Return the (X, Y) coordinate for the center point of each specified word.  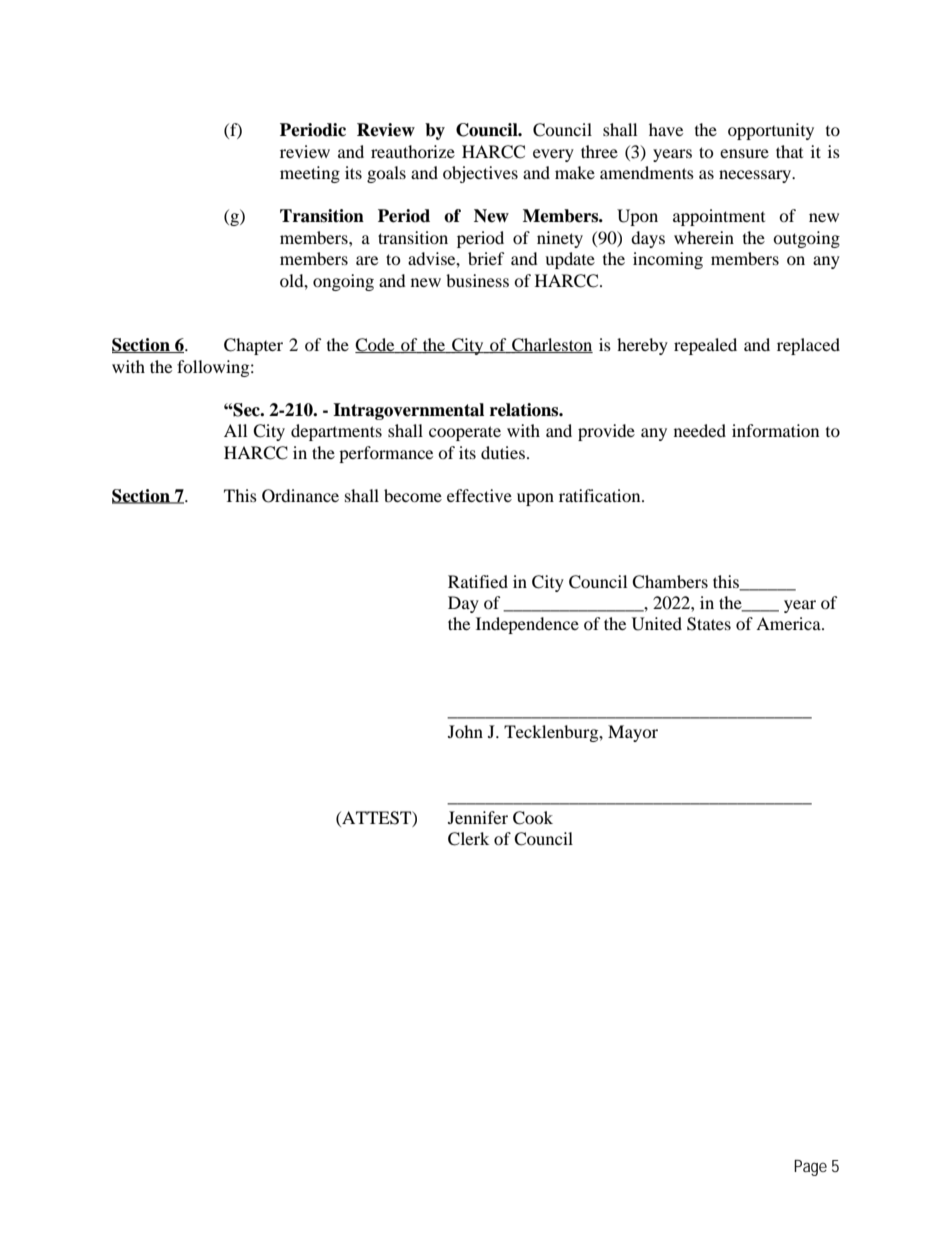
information (775, 430)
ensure (744, 153)
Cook (533, 818)
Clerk (468, 839)
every (553, 155)
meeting (310, 174)
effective (479, 495)
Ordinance (300, 496)
